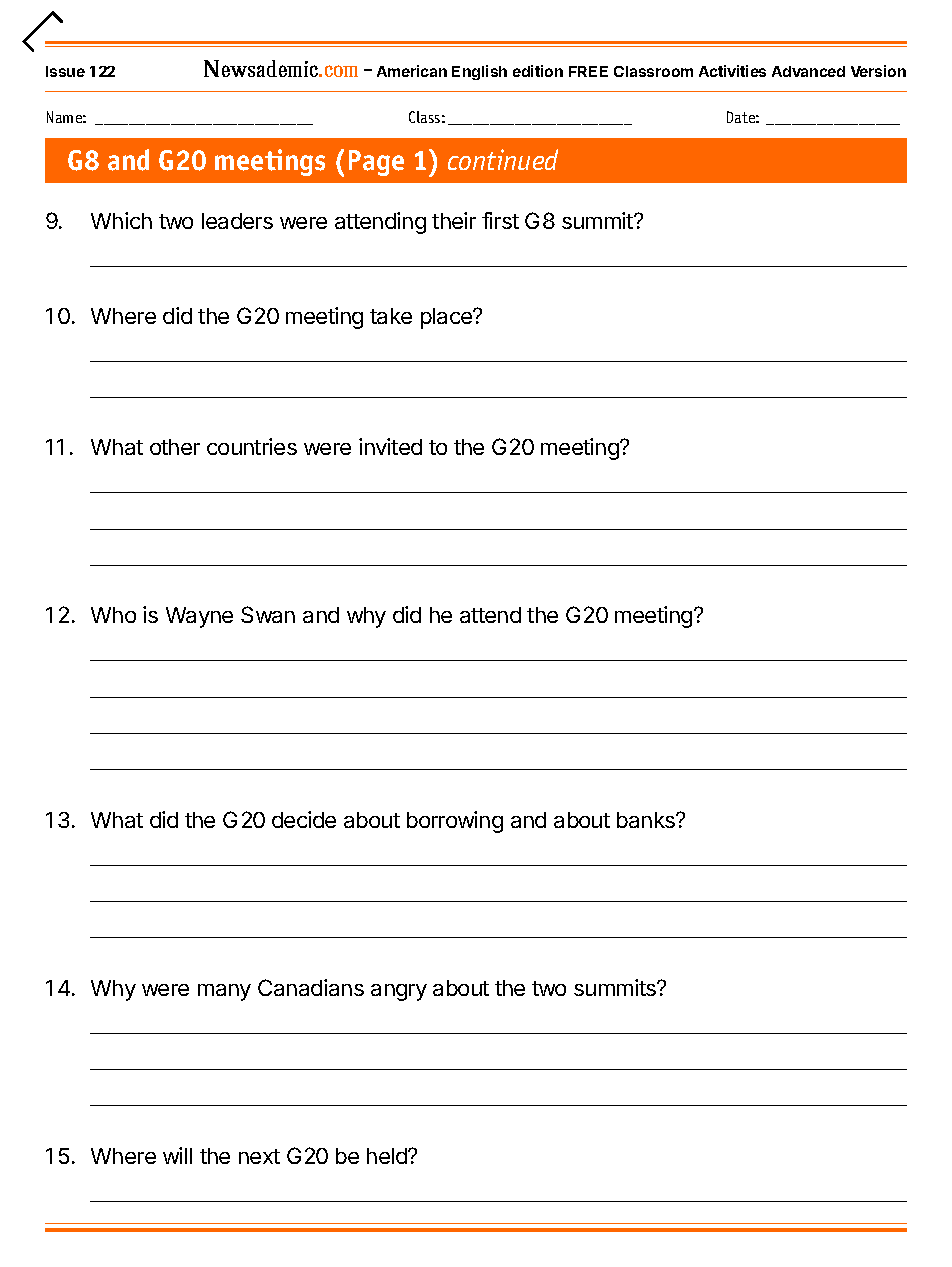 The image size is (952, 1267). What do you see at coordinates (388, 1156) in the image?
I see `held` at bounding box center [388, 1156].
